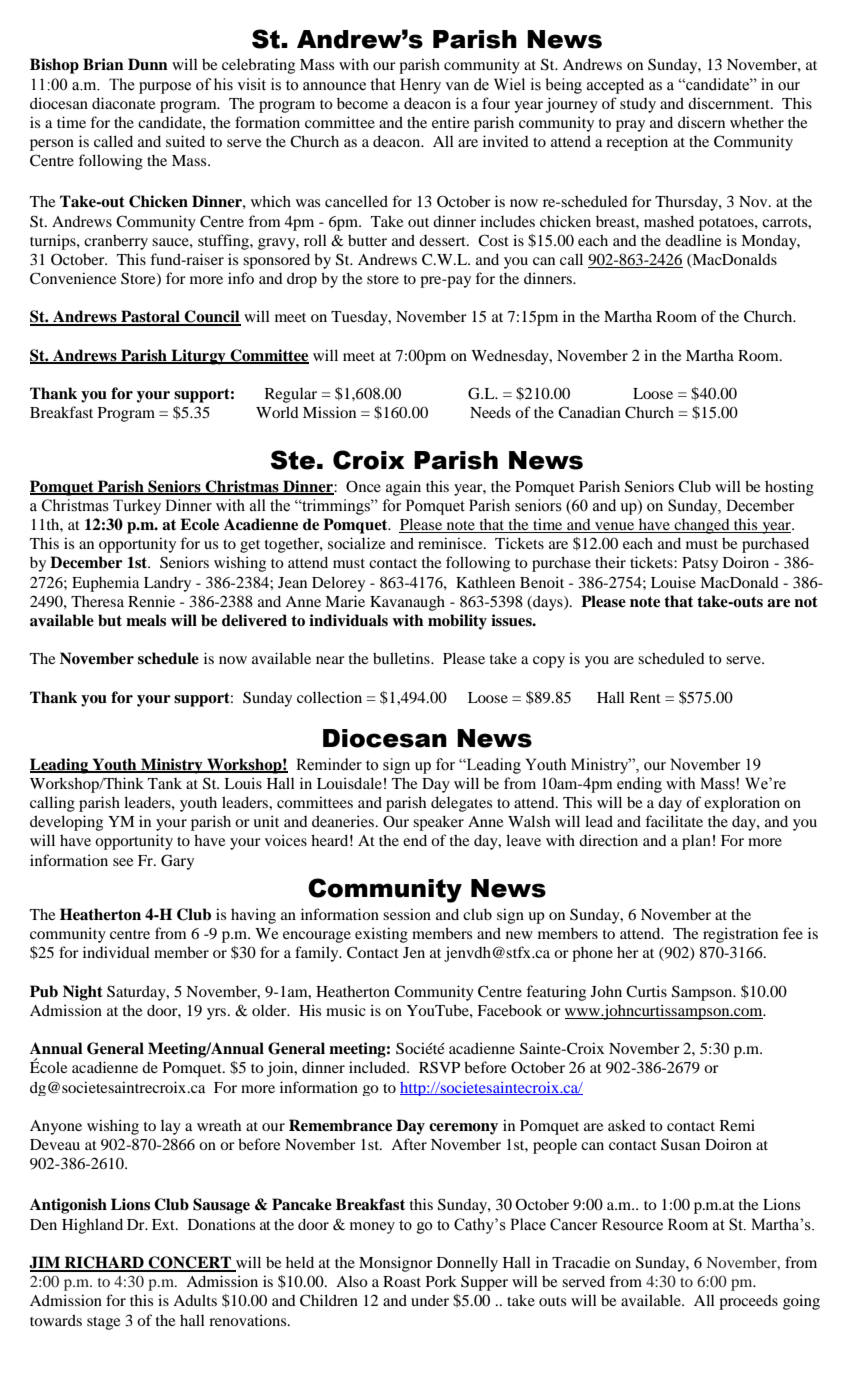 Image resolution: width=849 pixels, height=1400 pixels. Describe the element at coordinates (123, 862) in the document. I see `see` at that location.
